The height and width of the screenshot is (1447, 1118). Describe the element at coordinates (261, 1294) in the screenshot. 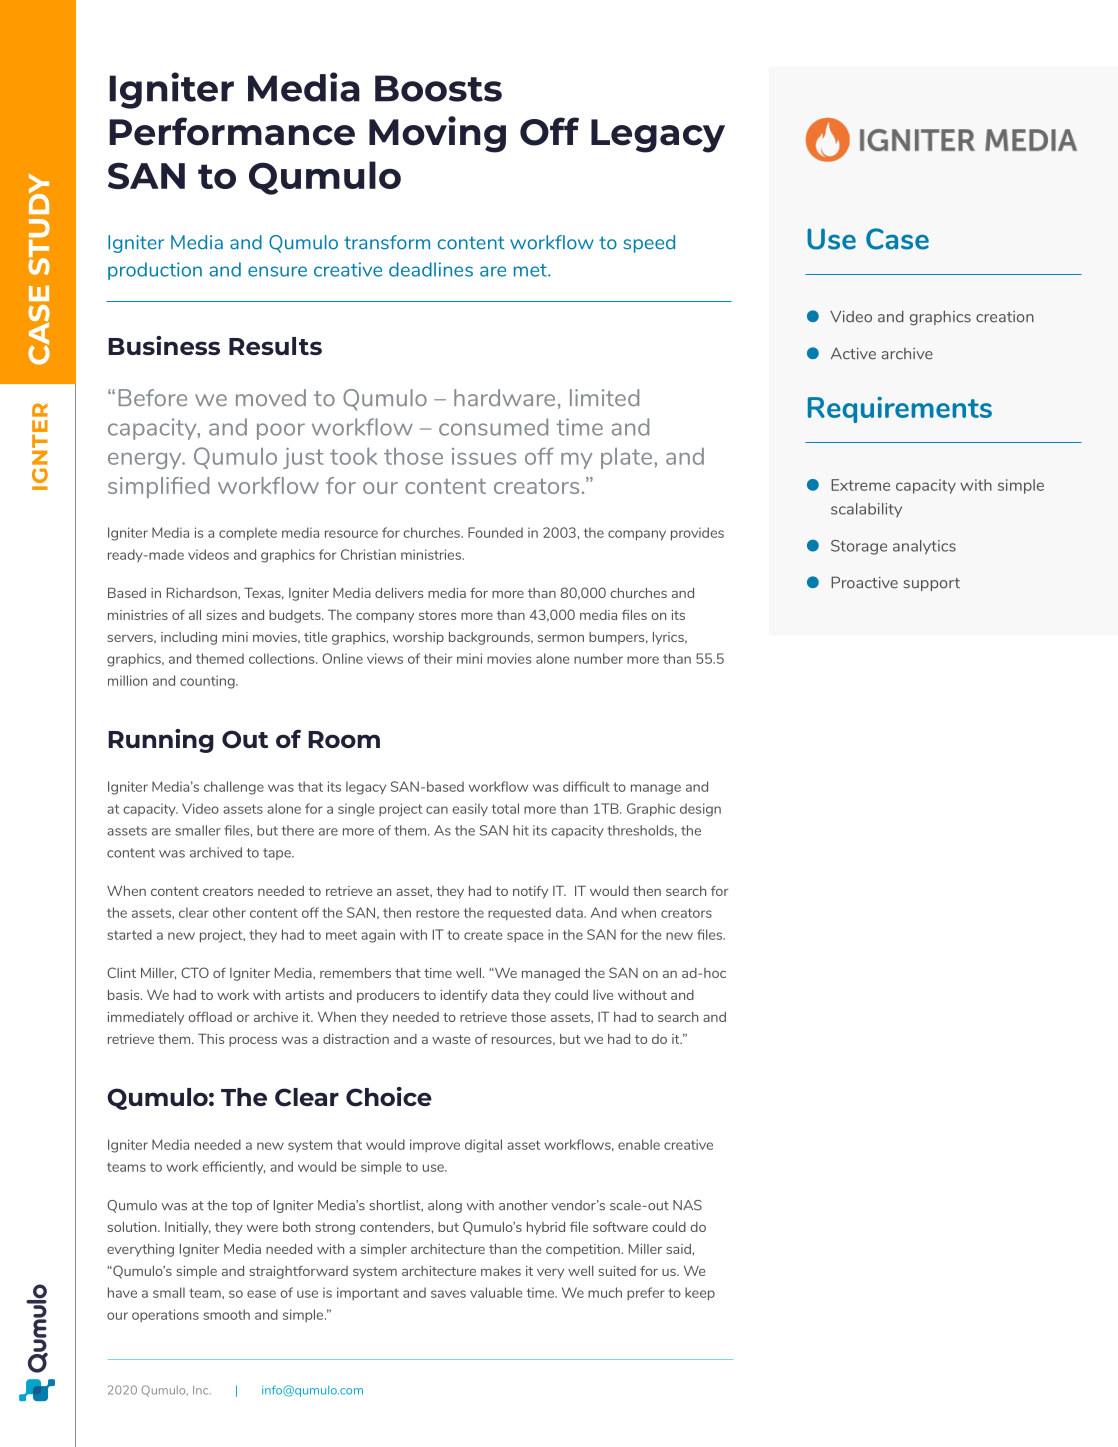

I see `ease` at that location.
